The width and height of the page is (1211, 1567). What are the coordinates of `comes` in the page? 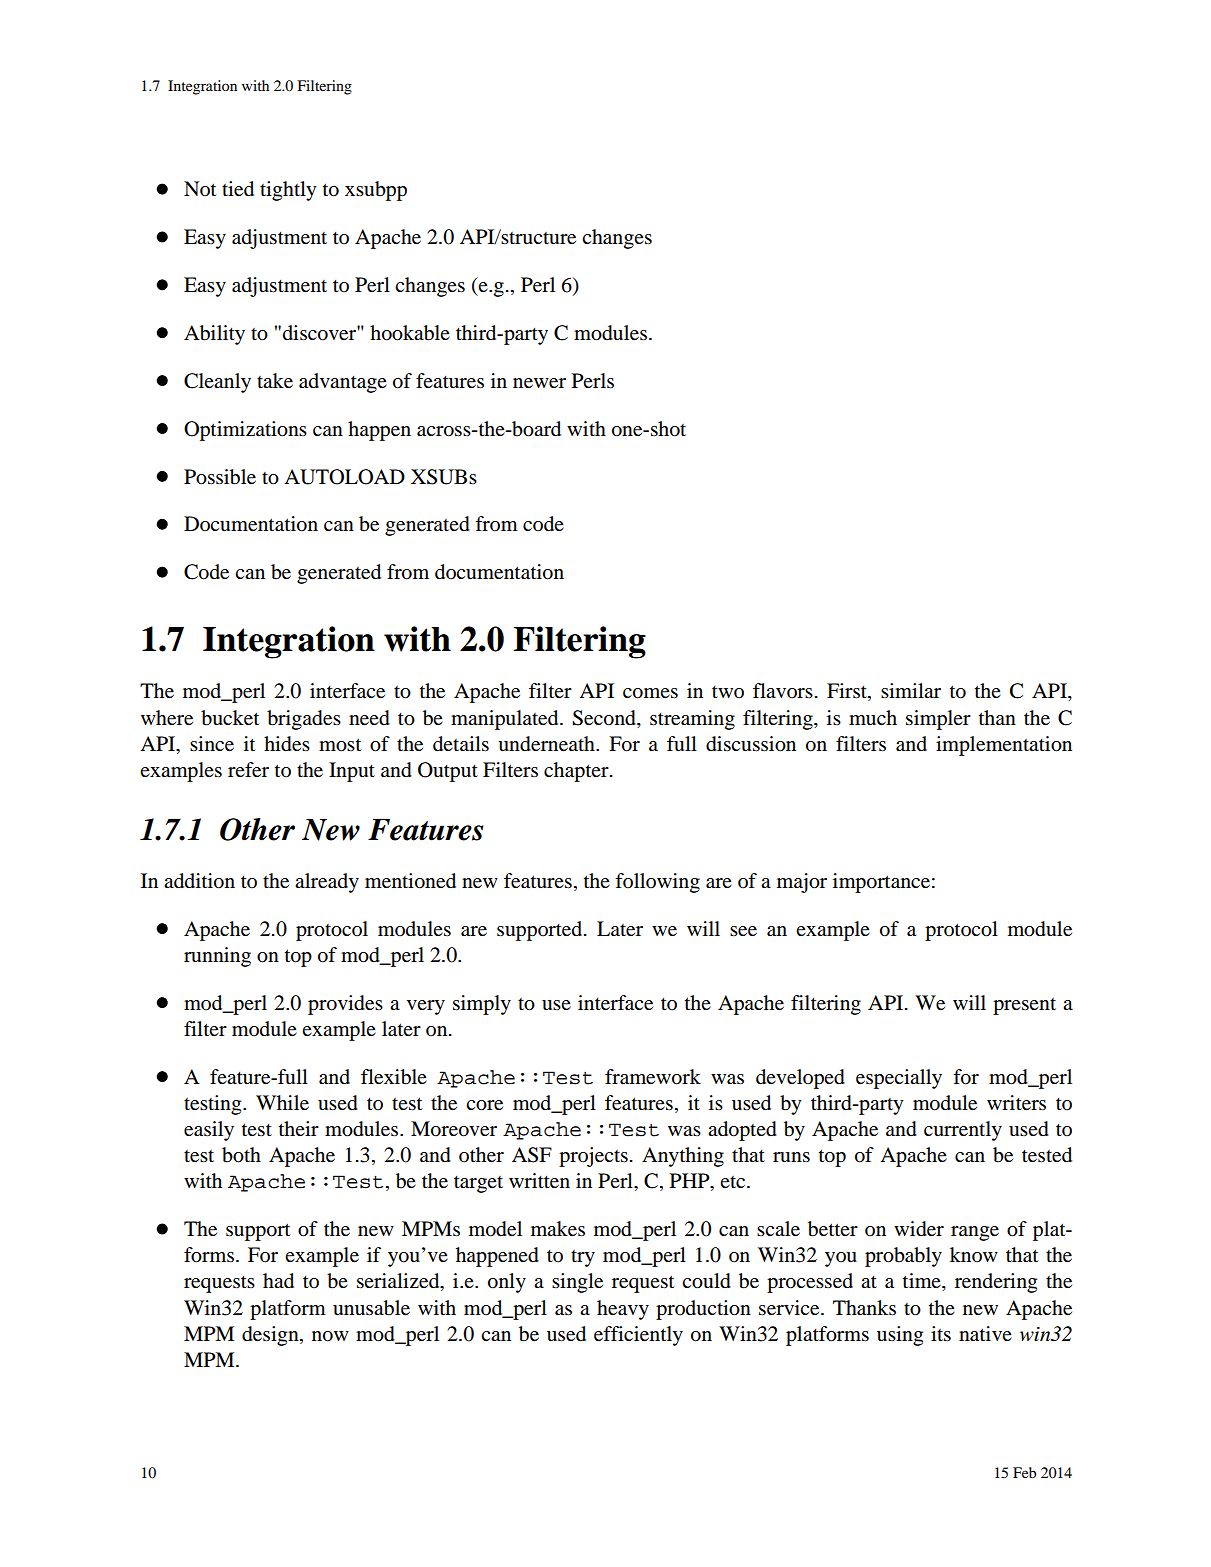 It's located at (650, 693).
